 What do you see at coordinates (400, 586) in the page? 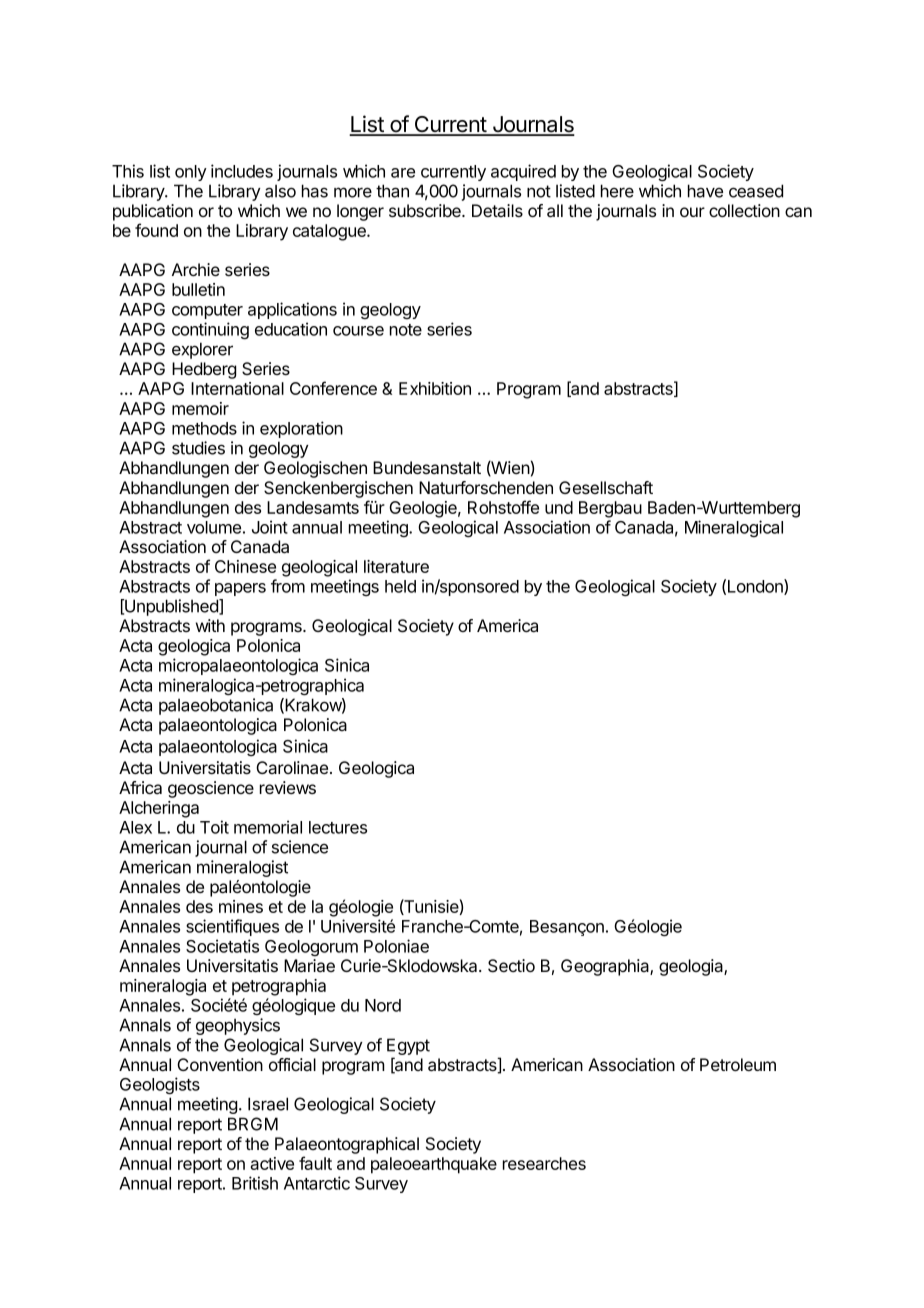
I see `held` at bounding box center [400, 586].
